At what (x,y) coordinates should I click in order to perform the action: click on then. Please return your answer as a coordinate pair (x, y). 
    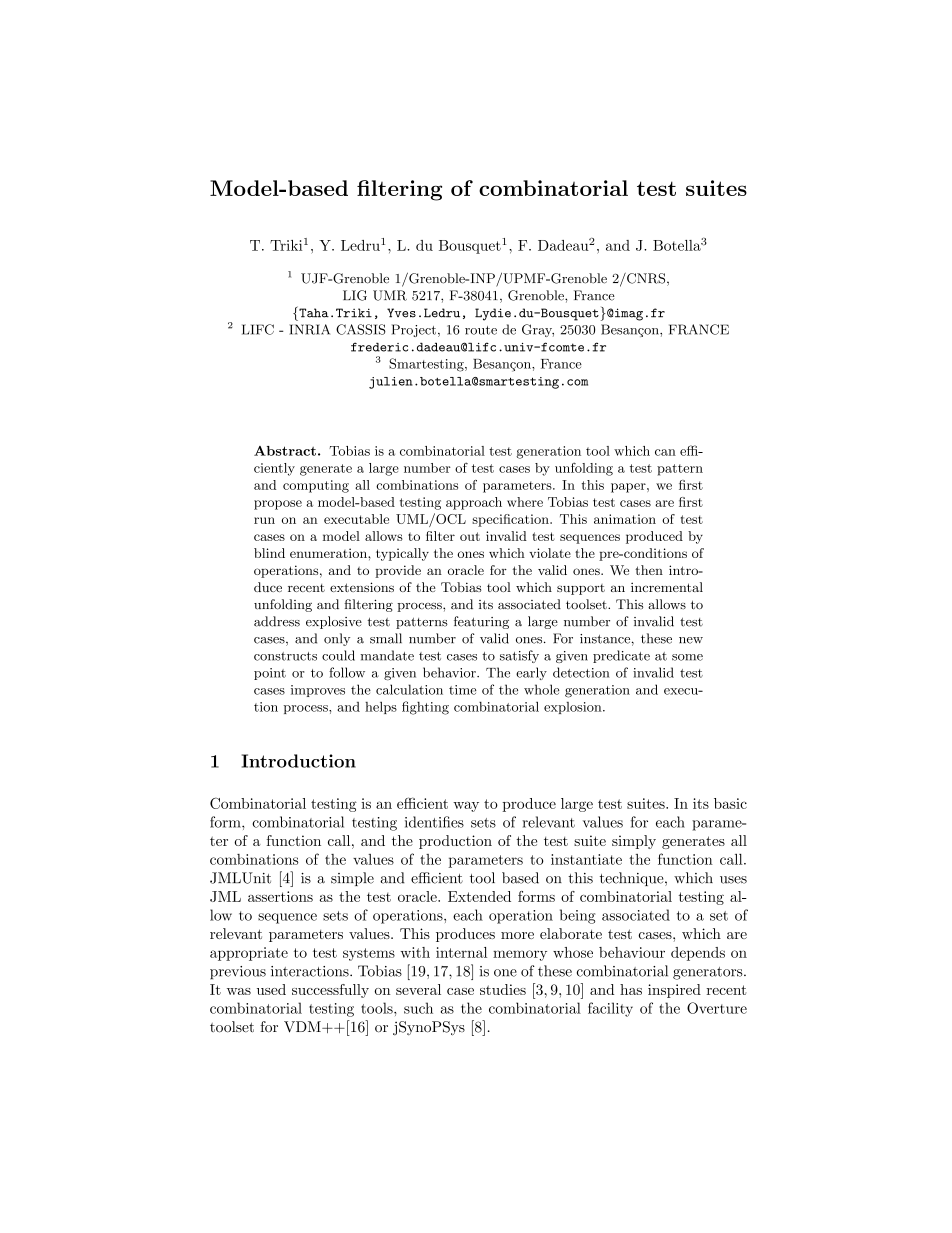
    Looking at the image, I should click on (649, 570).
